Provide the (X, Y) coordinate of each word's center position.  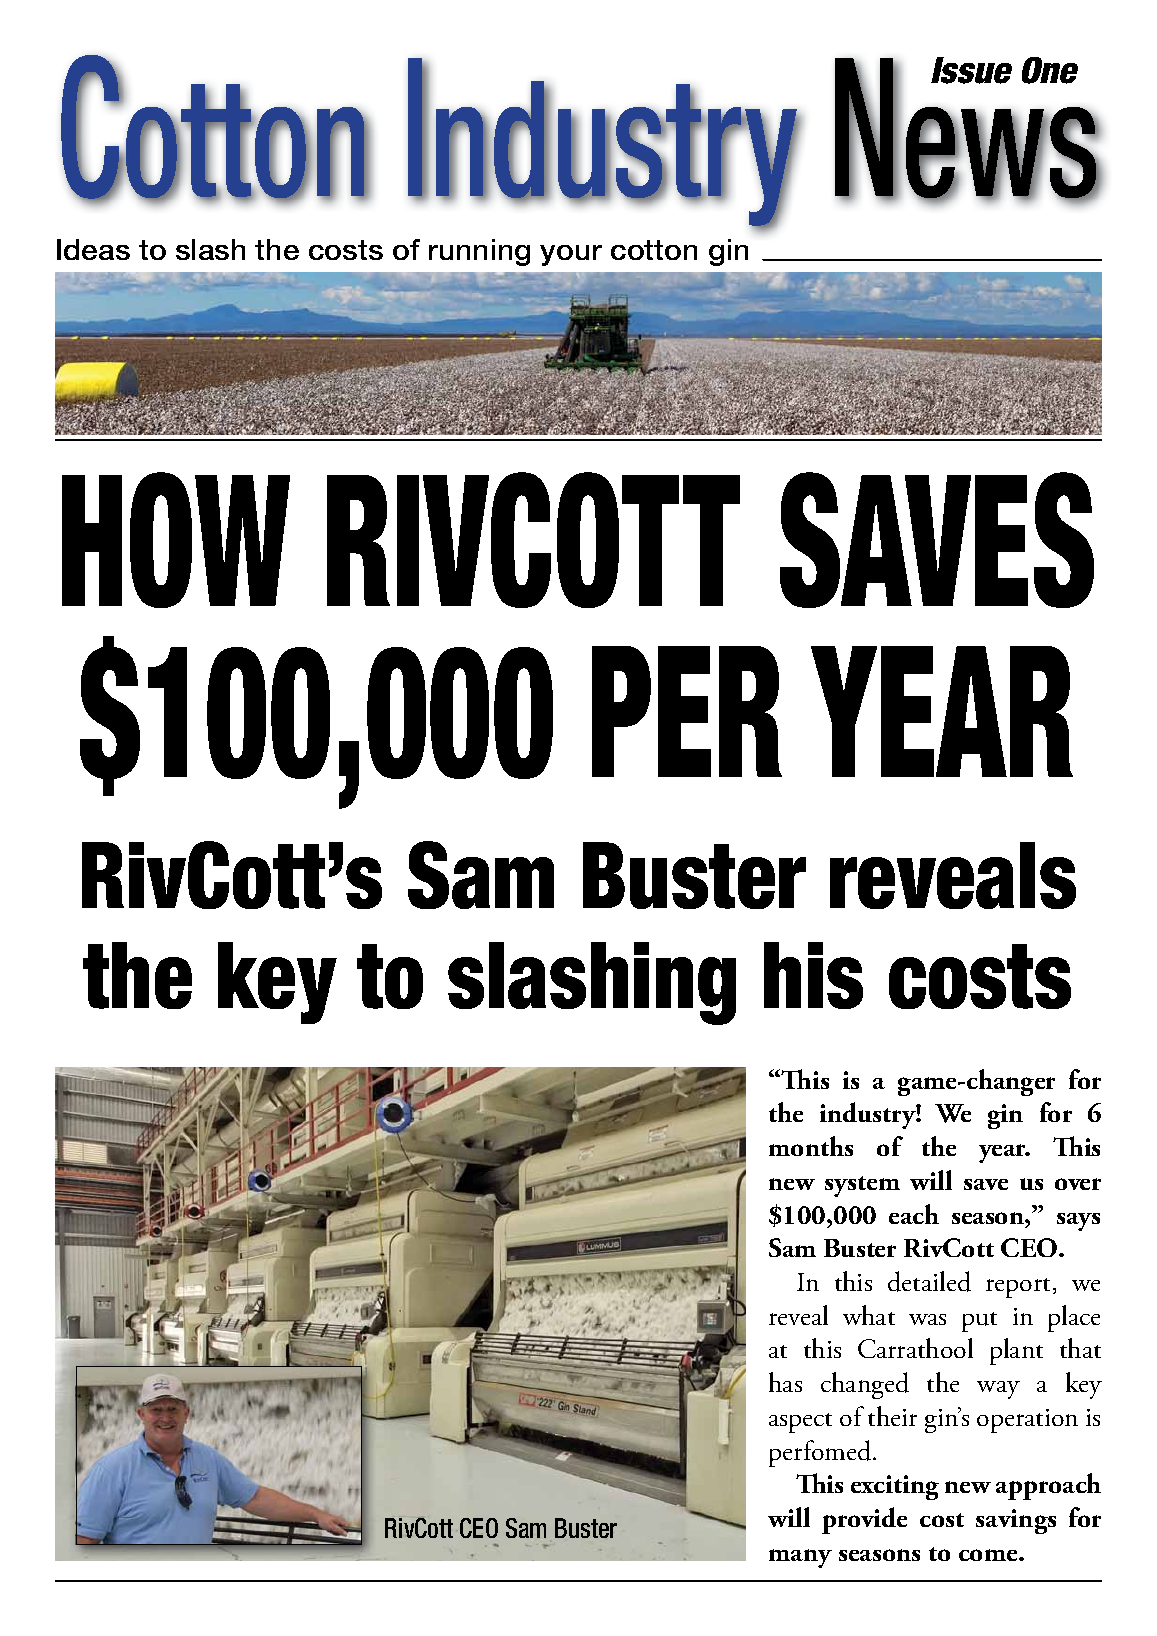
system (862, 1186)
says (1078, 1222)
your (571, 255)
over (1078, 1184)
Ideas (93, 249)
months (811, 1146)
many (800, 1558)
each (914, 1214)
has (785, 1382)
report (1020, 1288)
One (1050, 70)
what (869, 1315)
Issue (971, 70)
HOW (176, 540)
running (479, 252)
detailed (929, 1281)
